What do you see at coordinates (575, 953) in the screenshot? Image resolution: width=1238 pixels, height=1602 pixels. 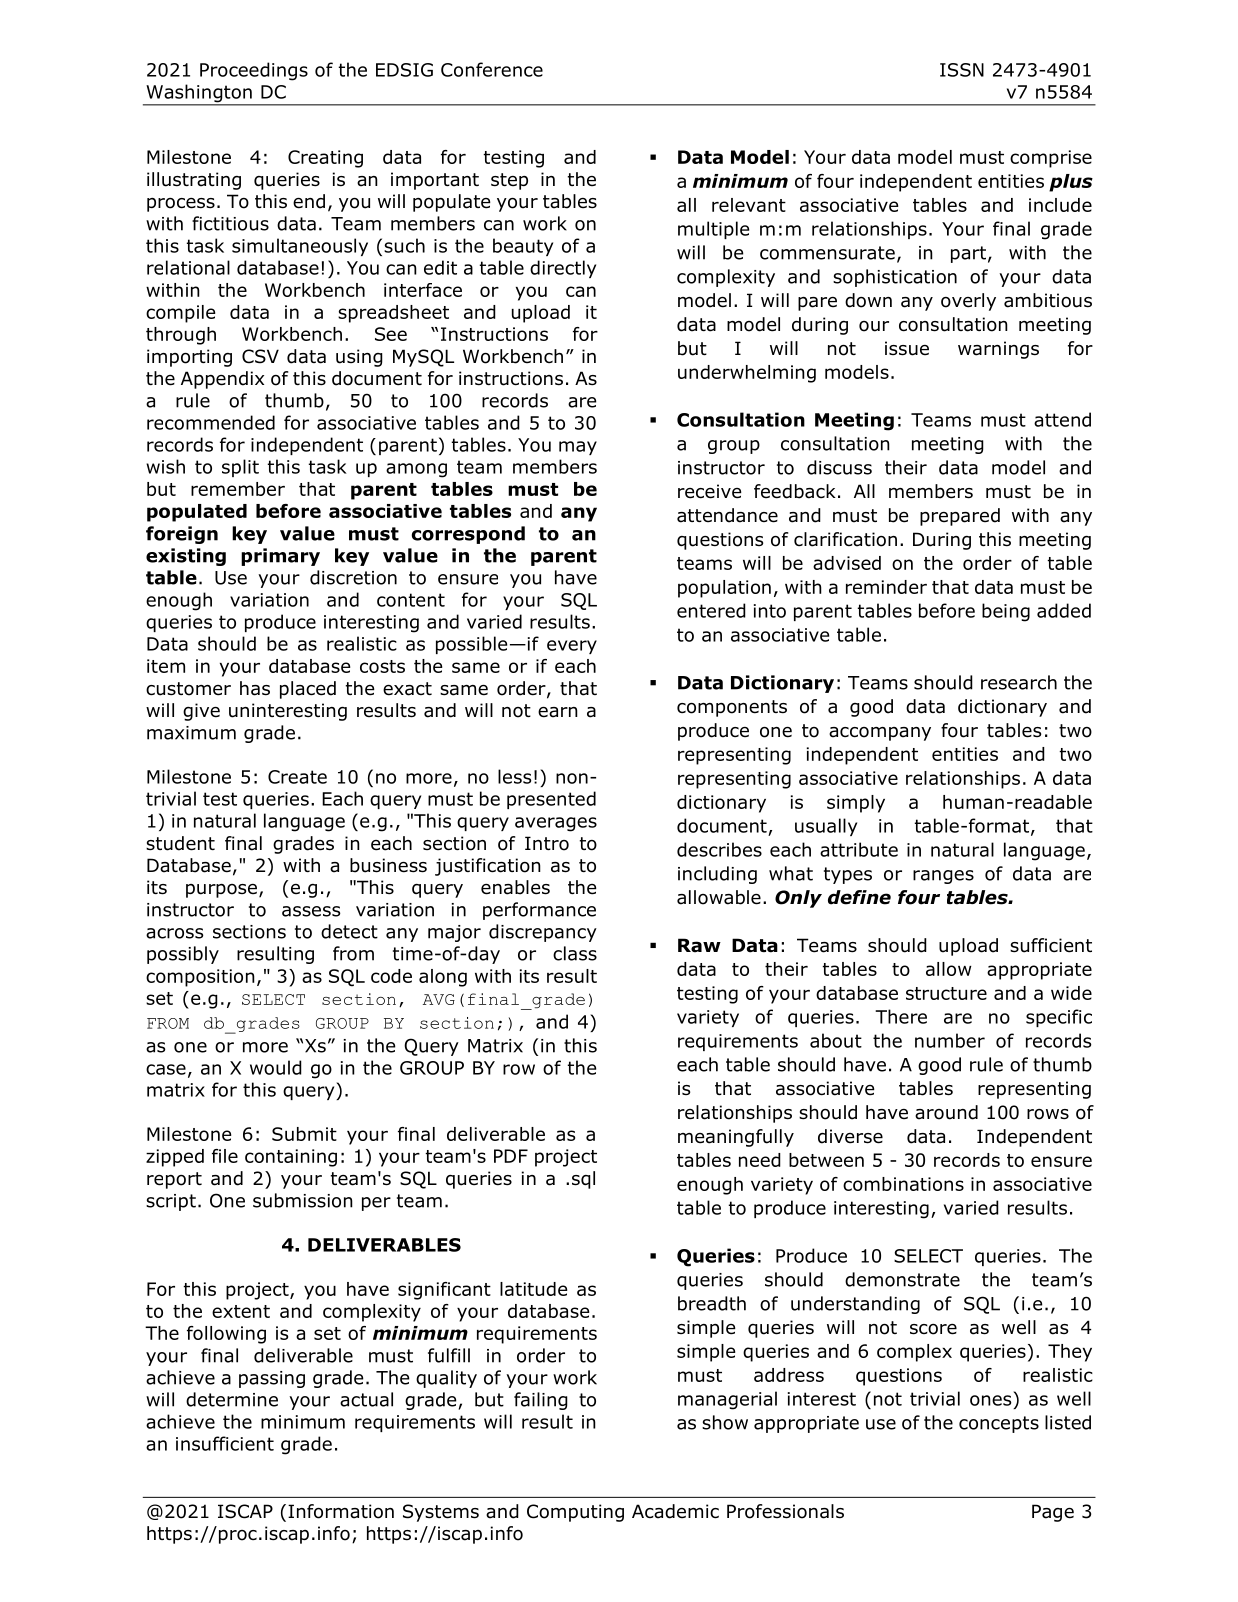 I see `class` at bounding box center [575, 953].
